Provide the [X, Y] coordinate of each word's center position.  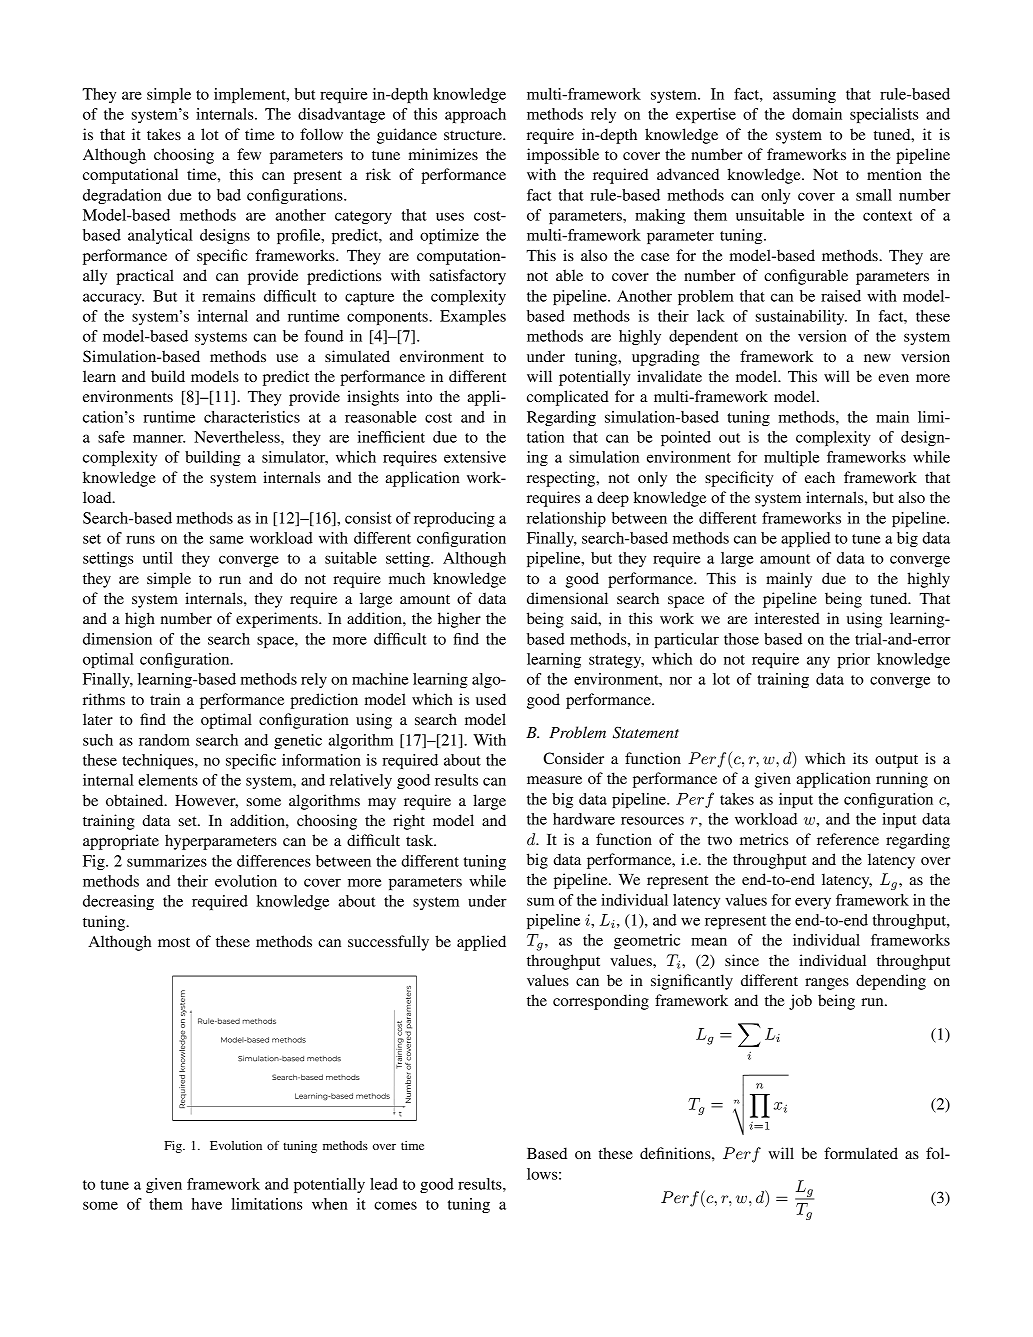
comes [395, 1205]
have [207, 1204]
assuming [804, 95]
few [249, 154]
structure [474, 135]
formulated [861, 1153]
